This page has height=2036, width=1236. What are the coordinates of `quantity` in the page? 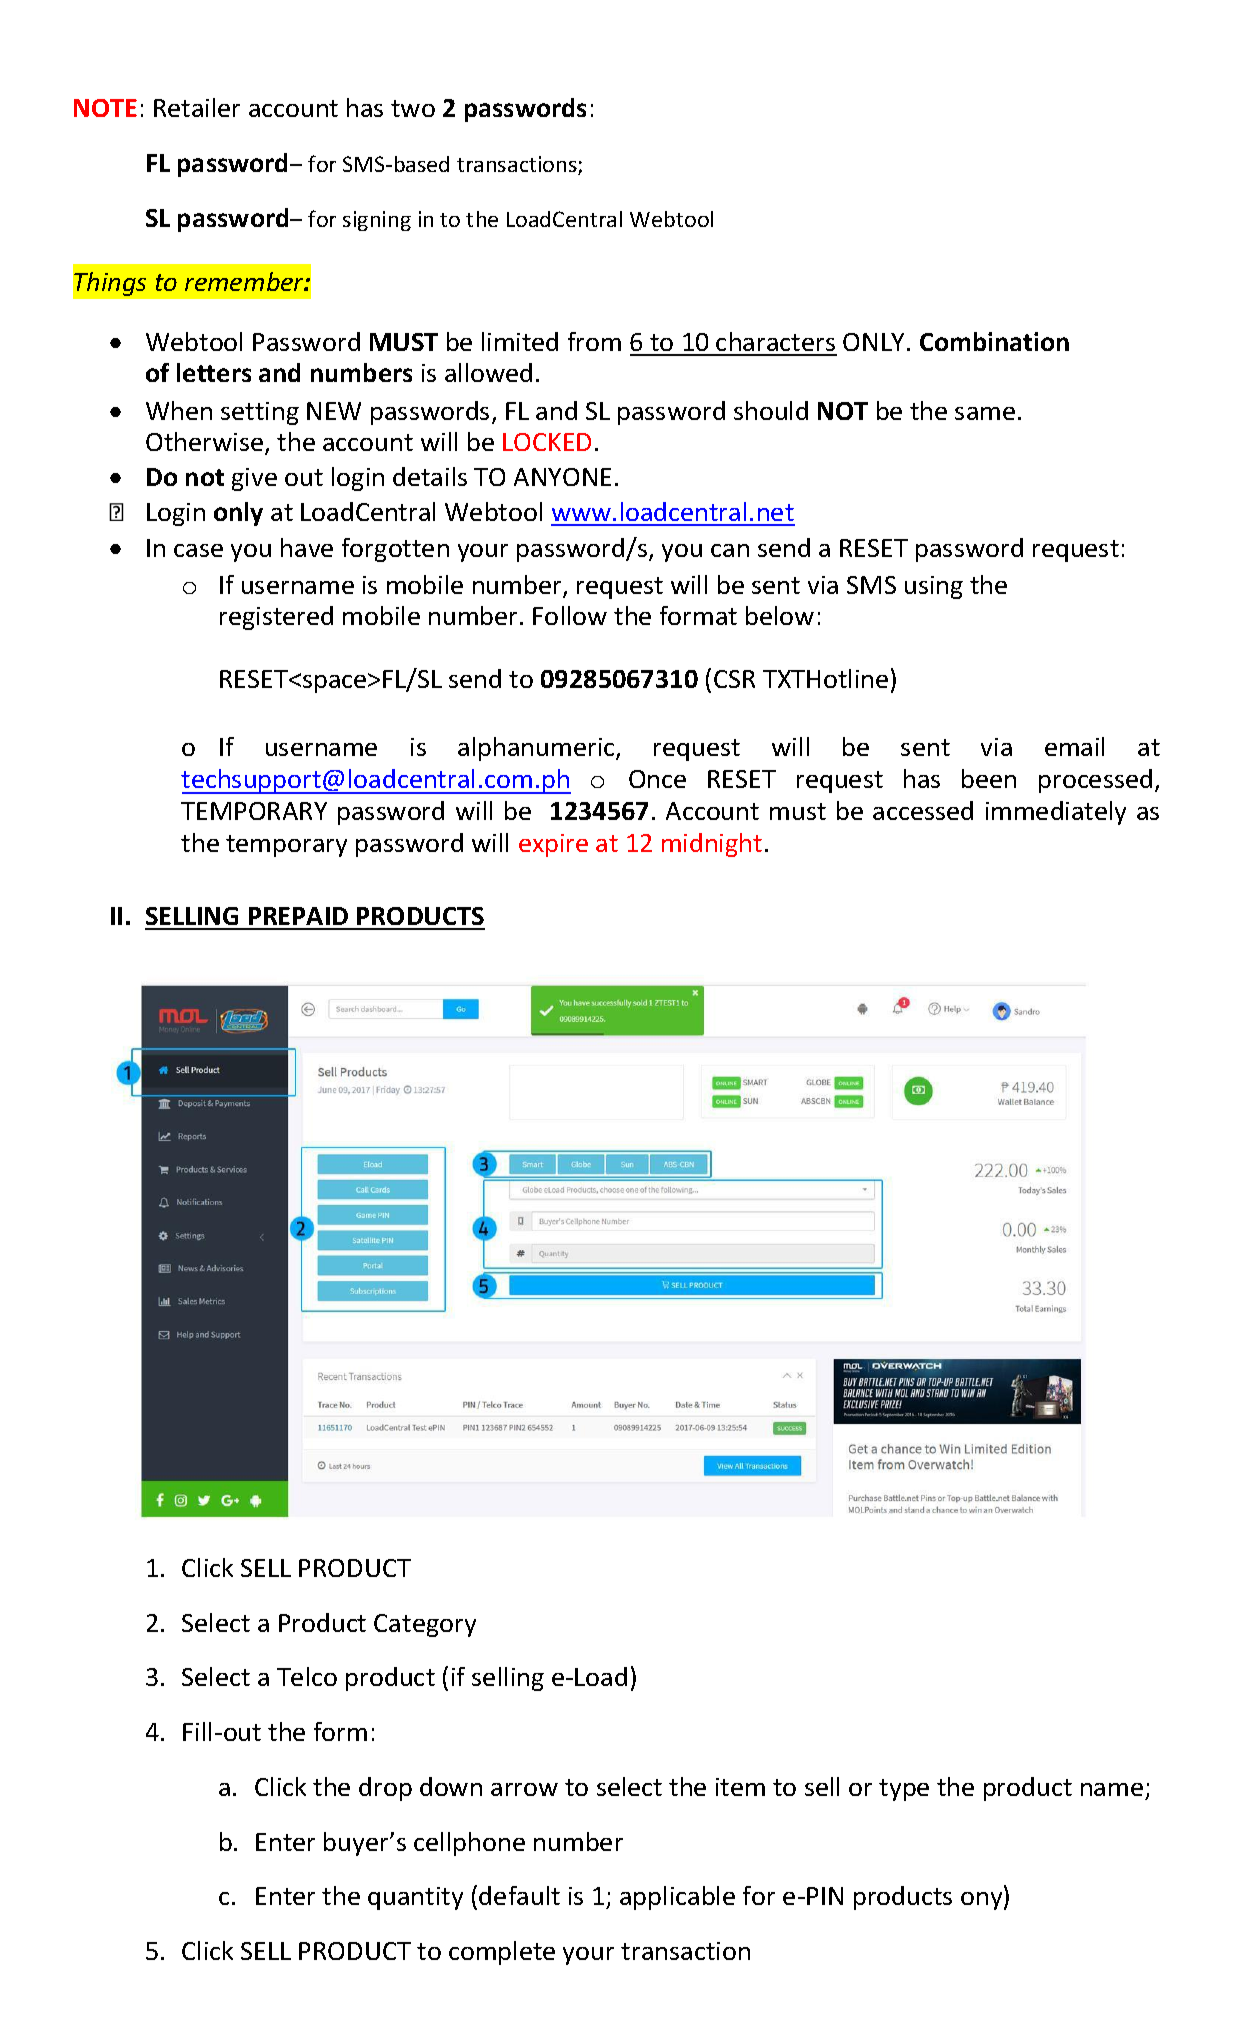 It's located at (415, 1898).
